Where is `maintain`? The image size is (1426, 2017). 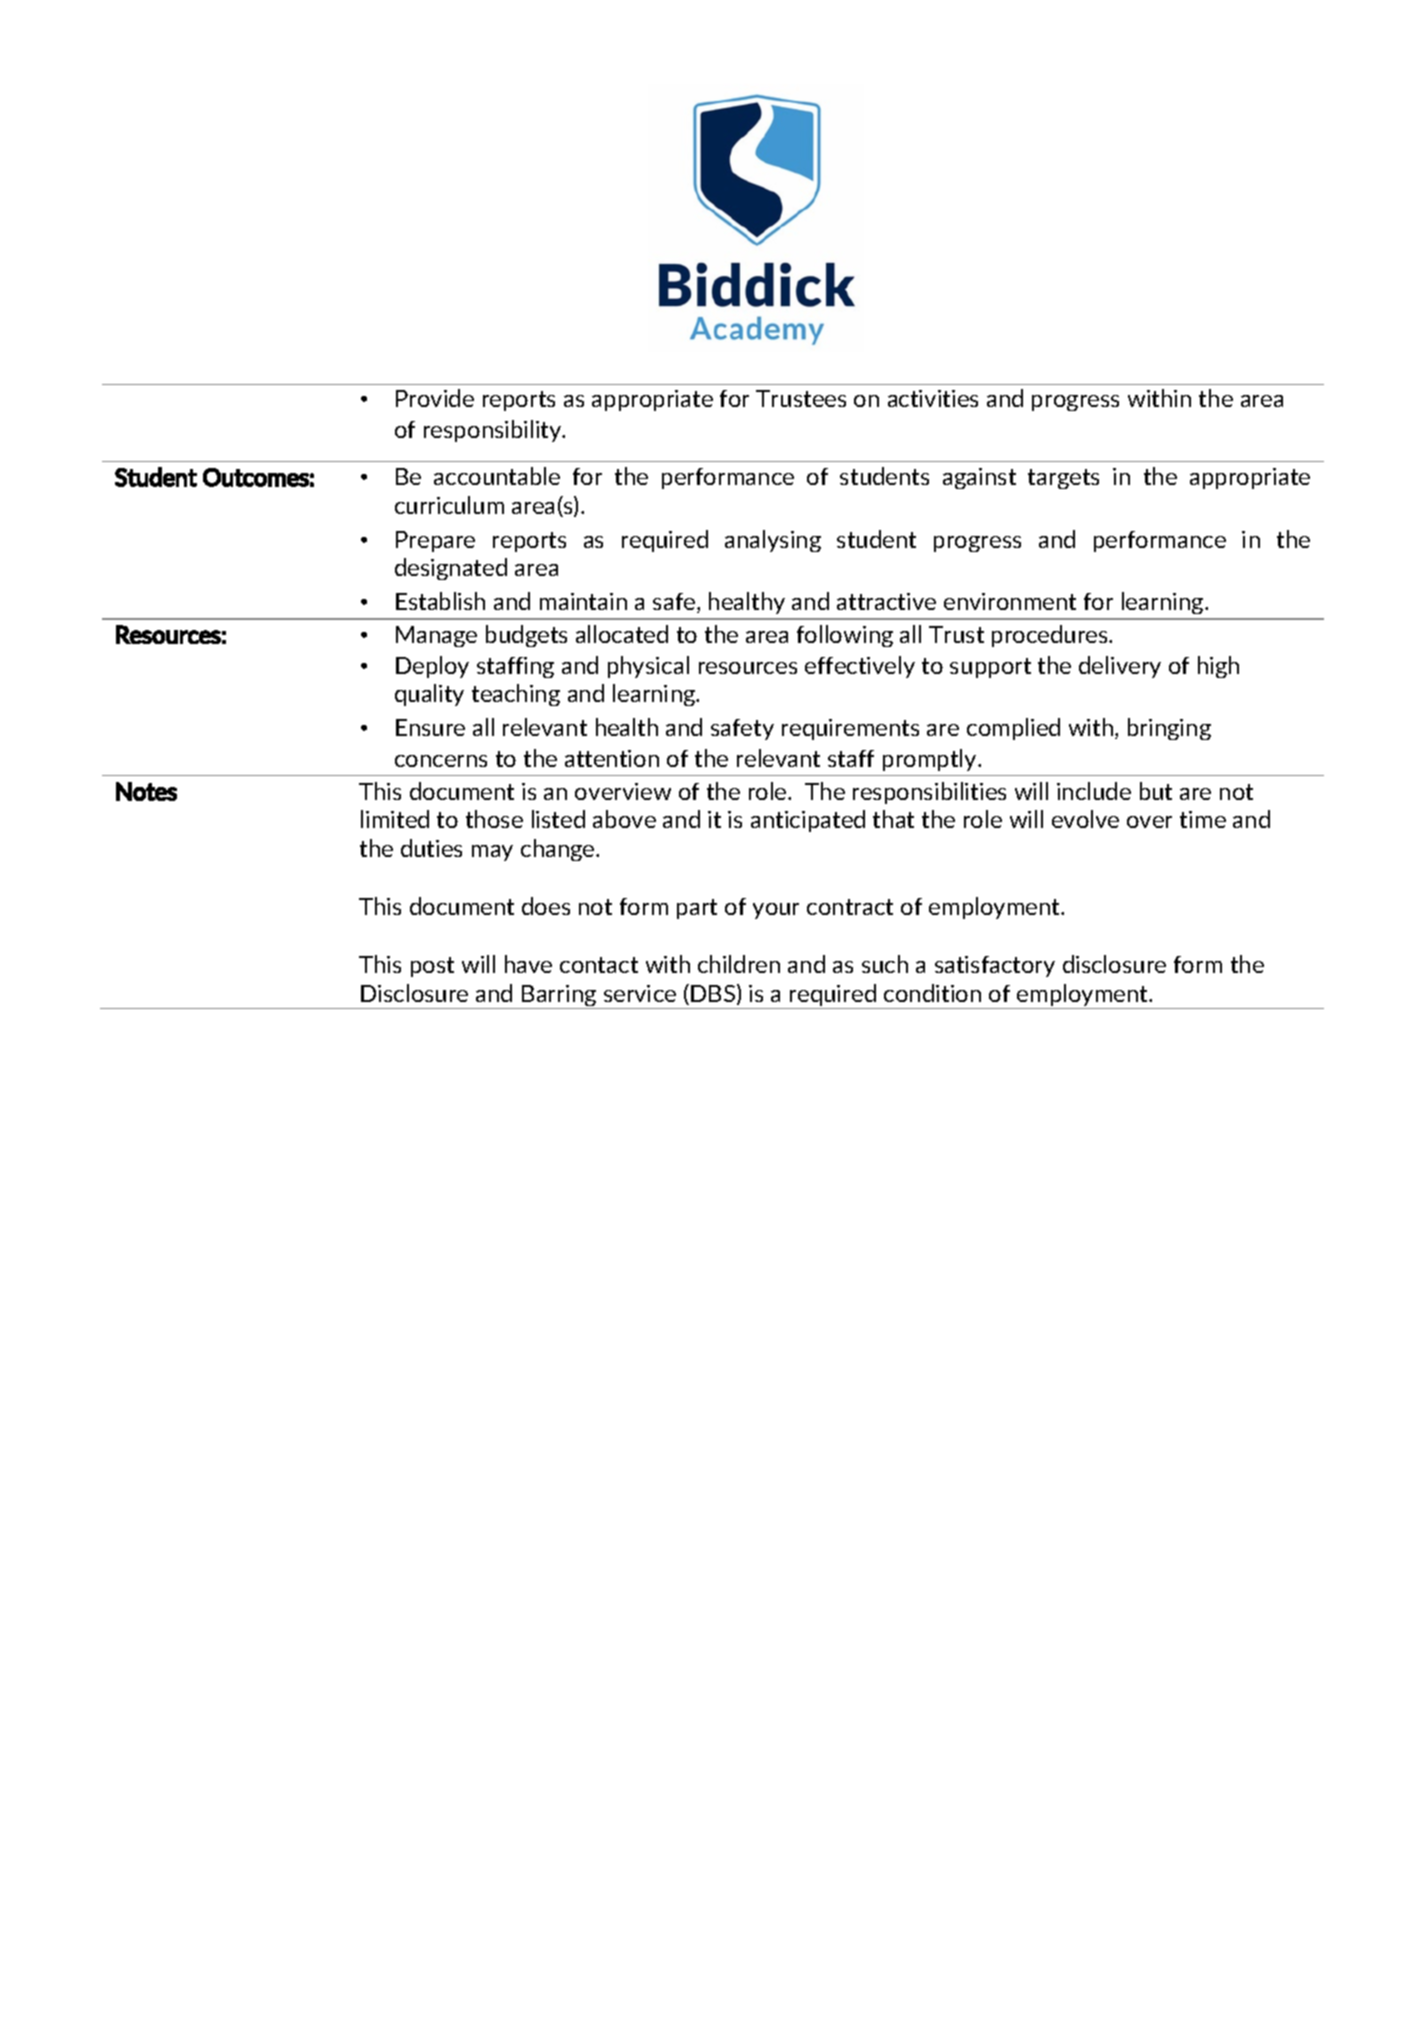
maintain is located at coordinates (583, 601).
